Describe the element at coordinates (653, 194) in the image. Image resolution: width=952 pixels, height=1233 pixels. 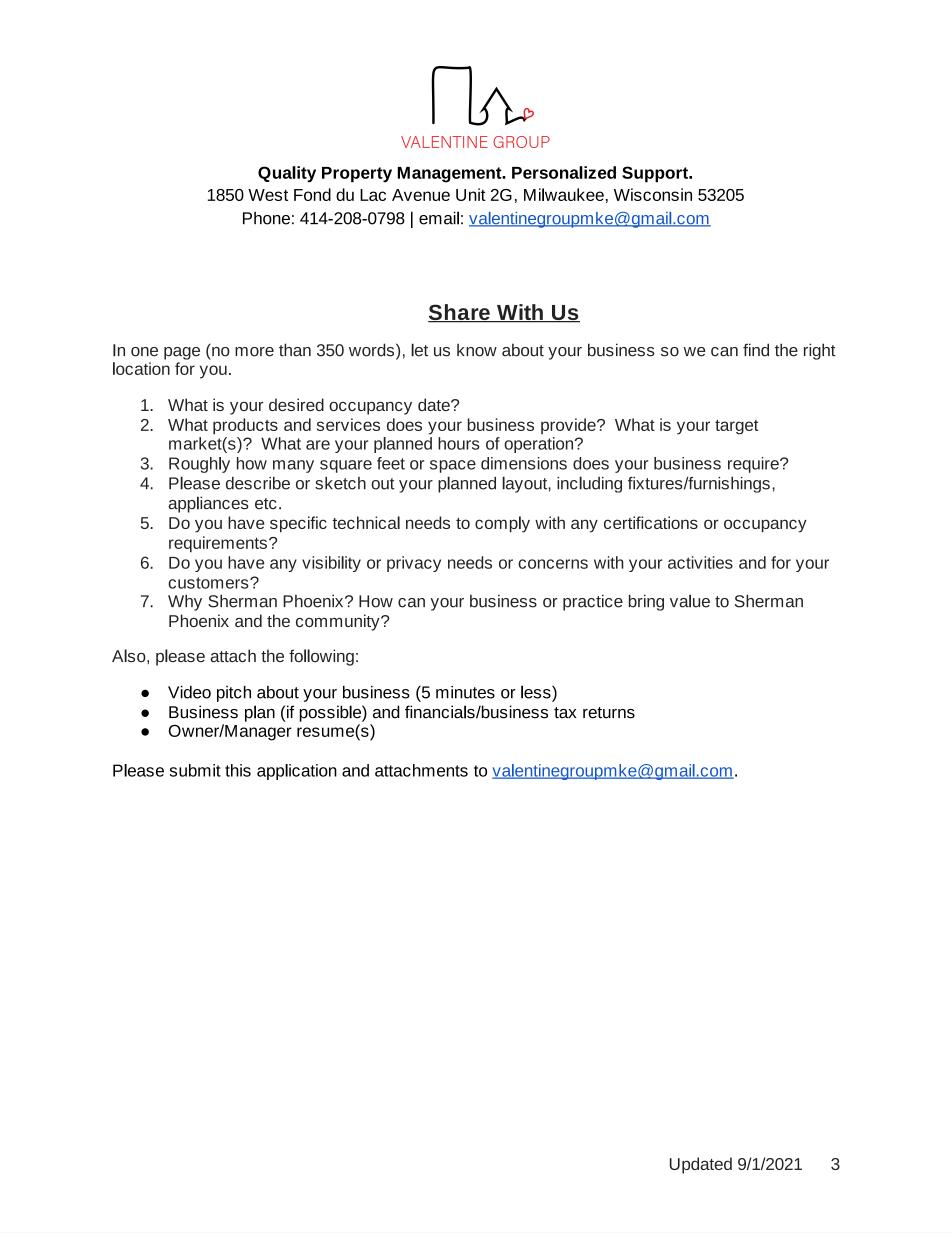
I see `Wisconsin` at that location.
